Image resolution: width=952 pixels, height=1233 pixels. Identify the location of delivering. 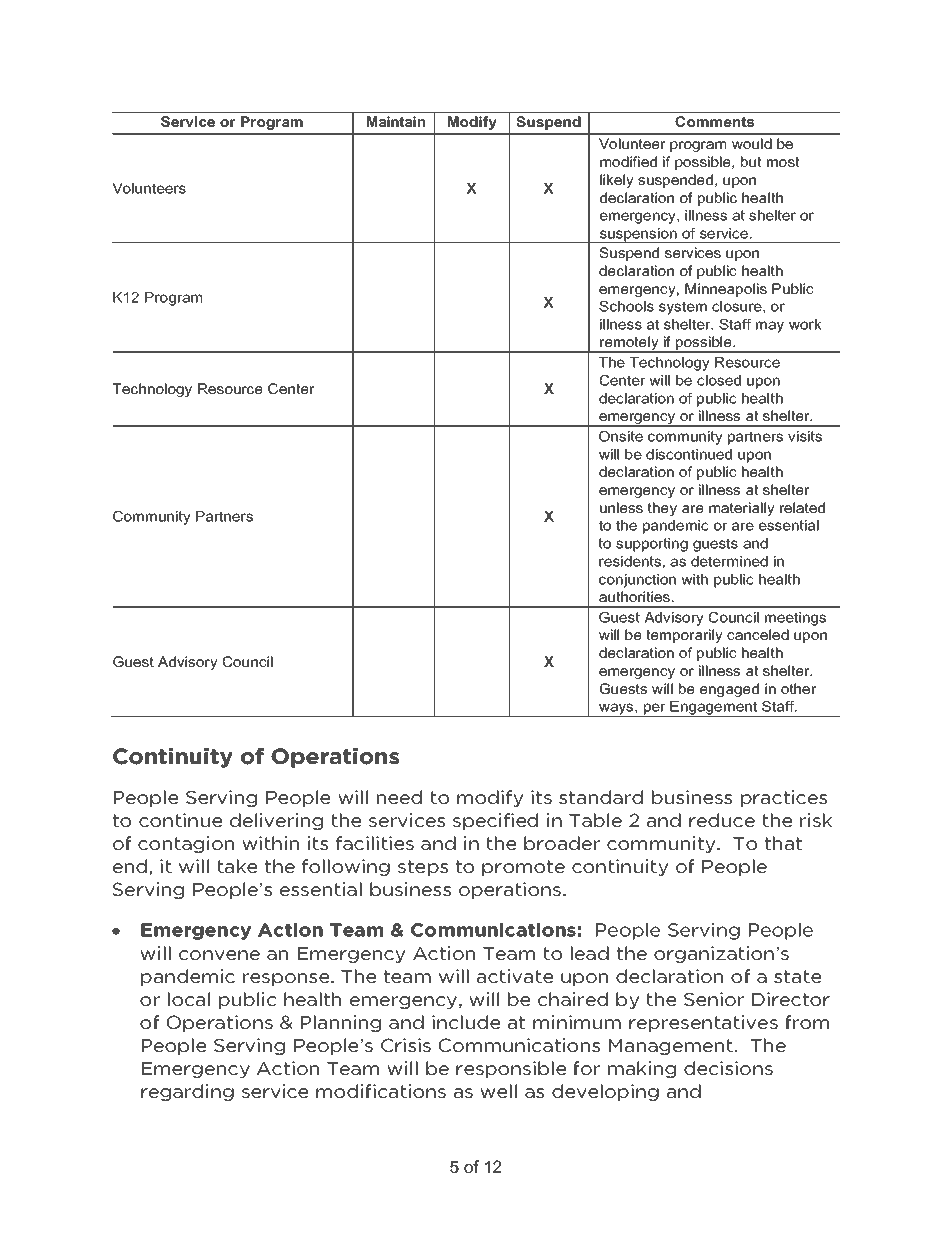
(276, 821).
